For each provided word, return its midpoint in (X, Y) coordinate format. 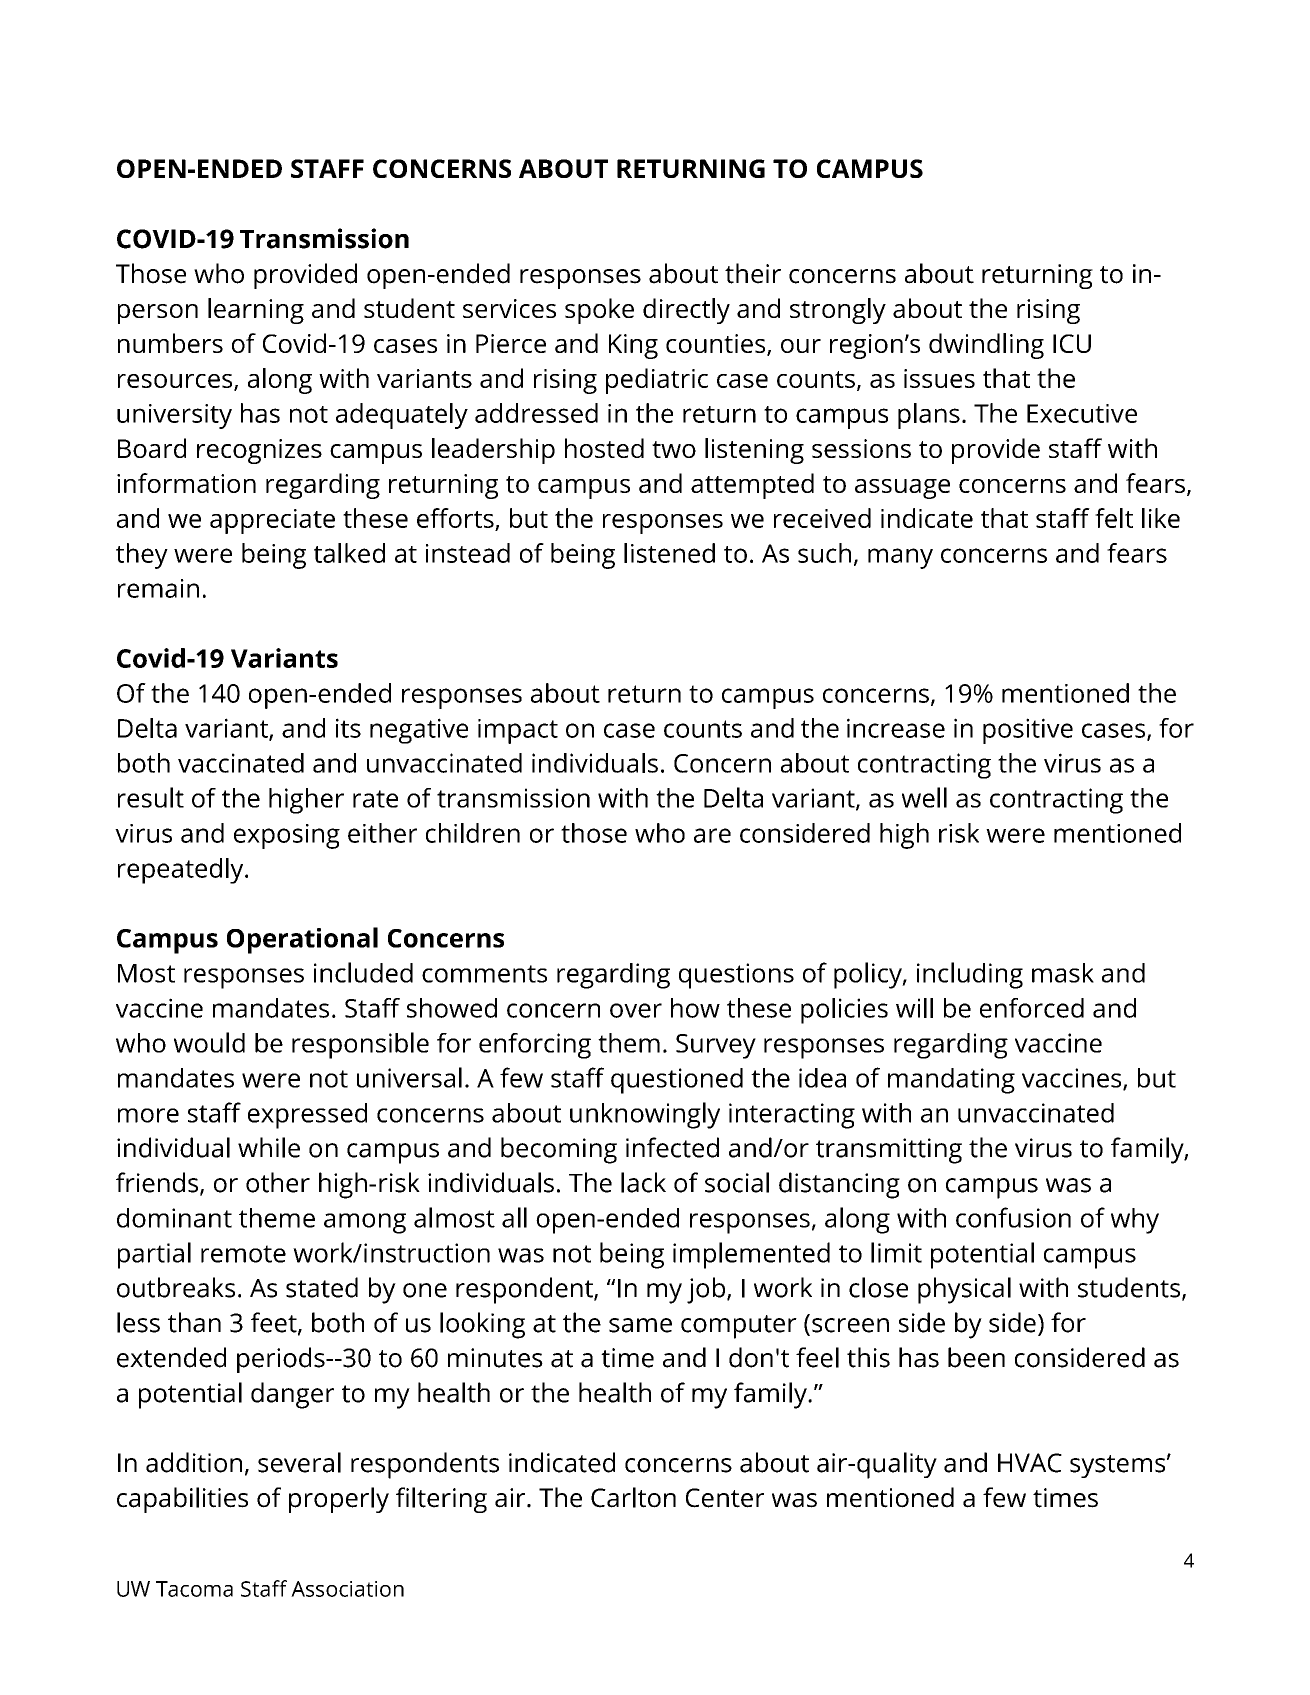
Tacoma (194, 1589)
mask (1063, 973)
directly (686, 311)
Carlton (633, 1497)
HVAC (1030, 1463)
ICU (1072, 343)
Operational (302, 940)
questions (736, 976)
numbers (170, 343)
